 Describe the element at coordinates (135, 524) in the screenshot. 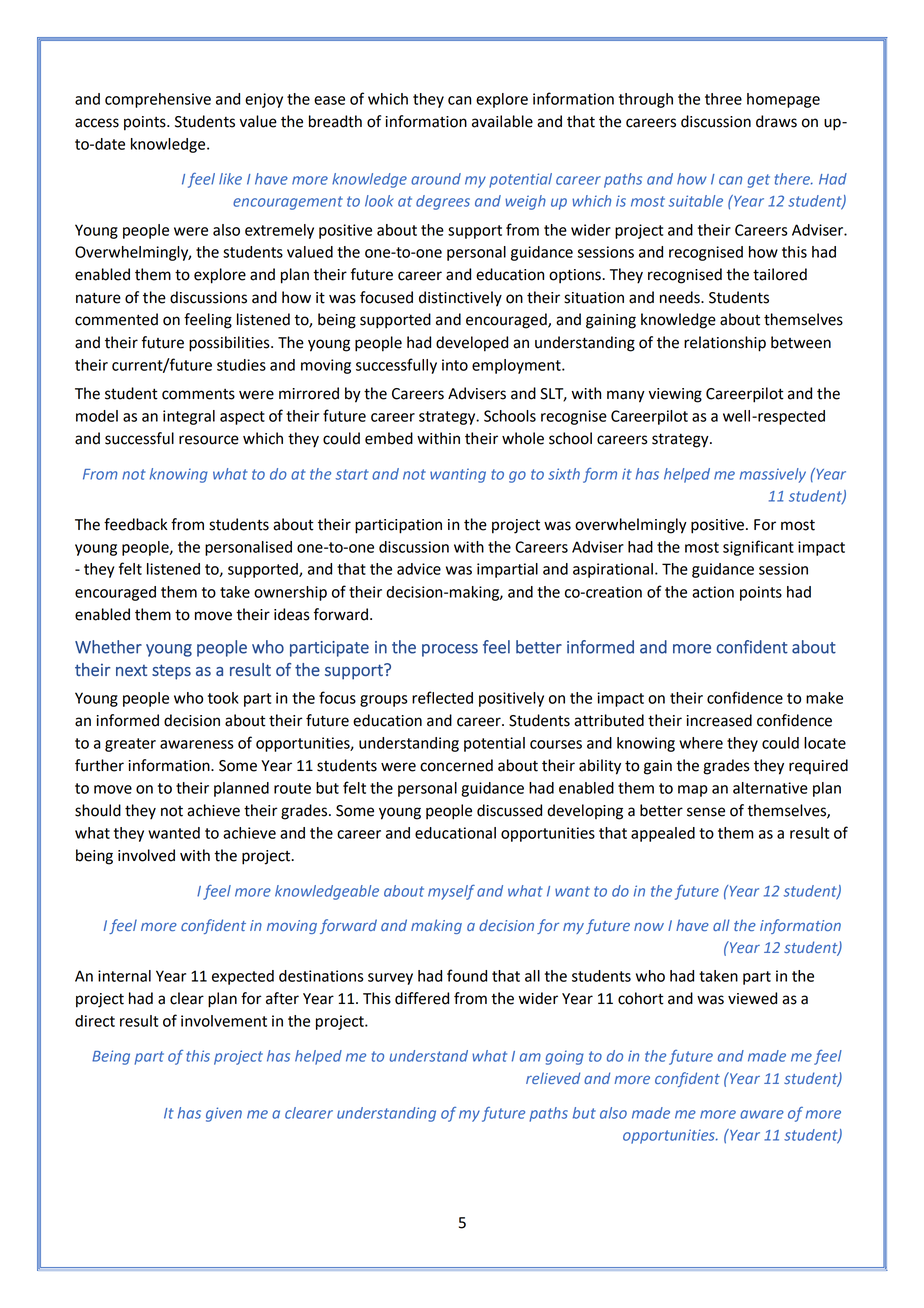

I see `feedback` at that location.
